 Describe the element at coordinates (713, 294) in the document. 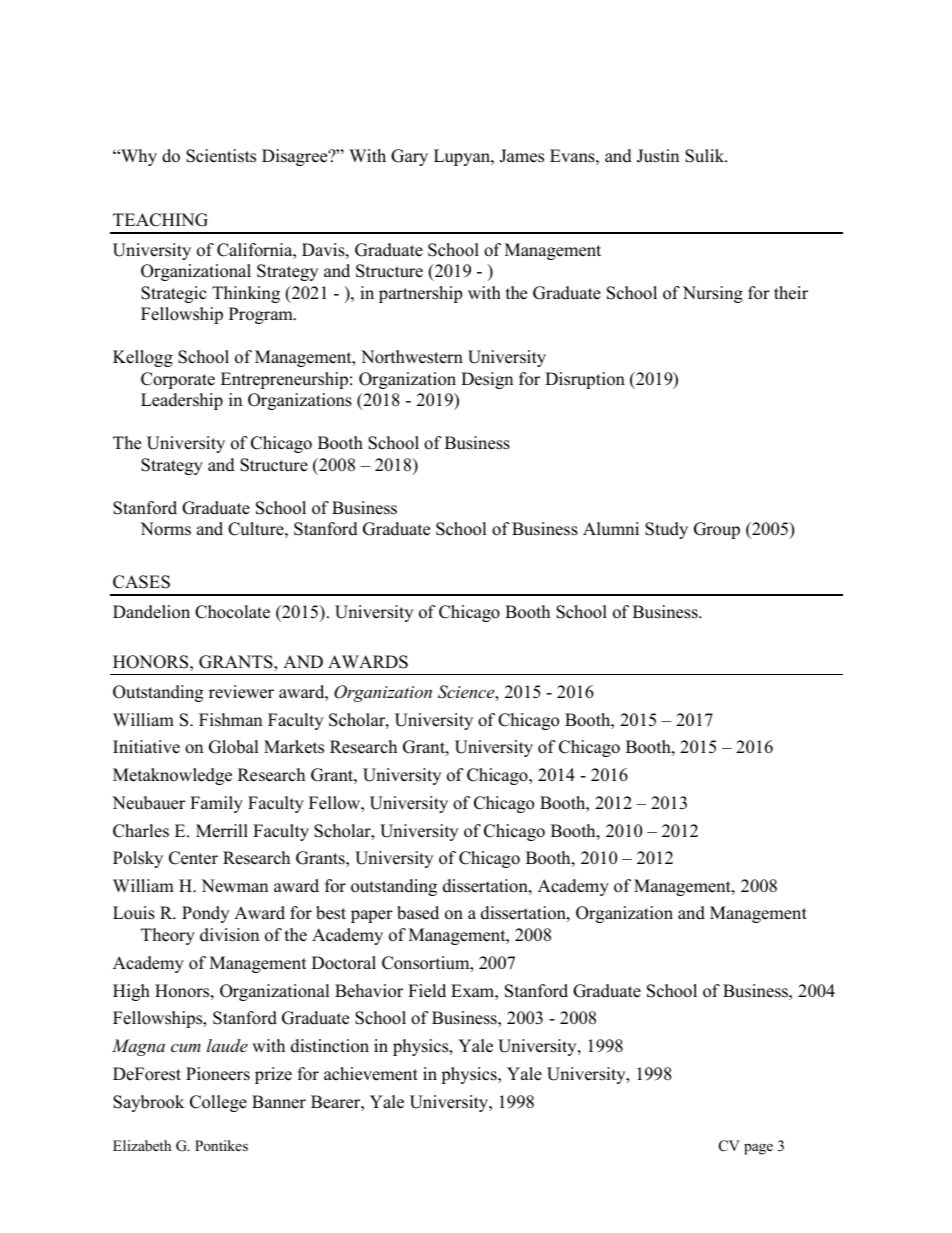

I see `Nursing` at that location.
